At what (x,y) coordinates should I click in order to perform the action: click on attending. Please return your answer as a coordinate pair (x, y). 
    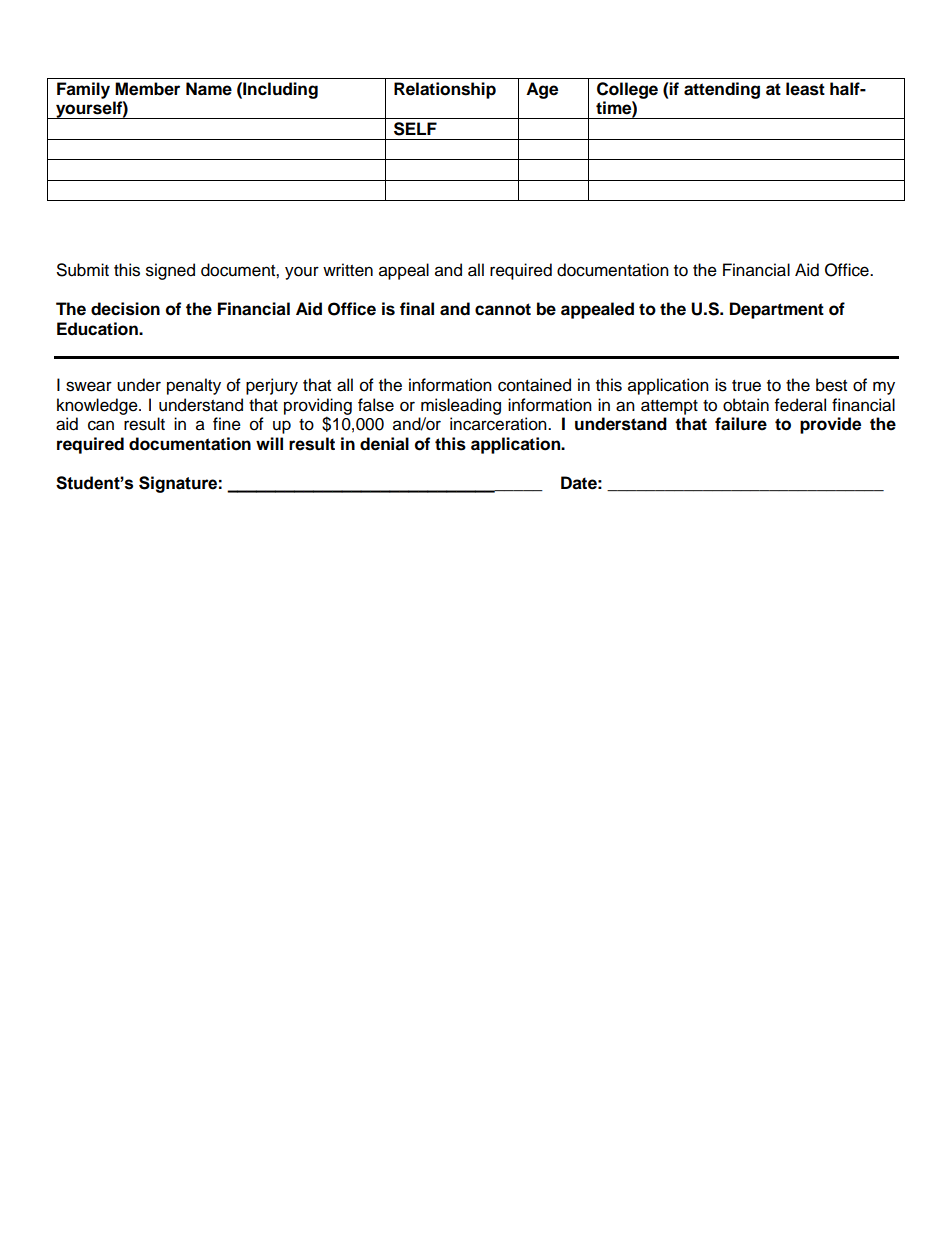
    Looking at the image, I should click on (722, 90).
